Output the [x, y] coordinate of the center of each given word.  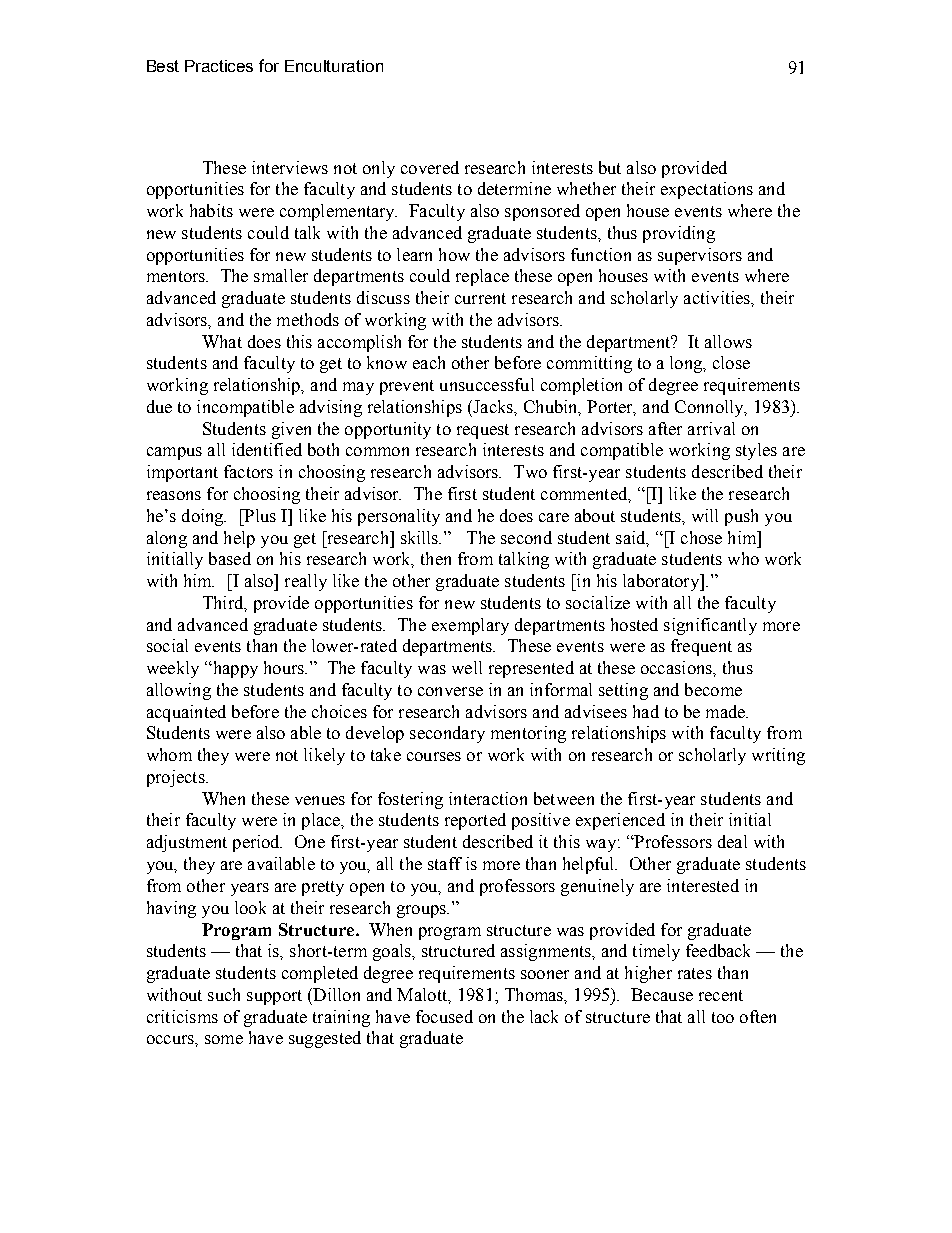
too [723, 1017]
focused [444, 1016]
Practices [219, 66]
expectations [707, 190]
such [224, 994]
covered [430, 167]
